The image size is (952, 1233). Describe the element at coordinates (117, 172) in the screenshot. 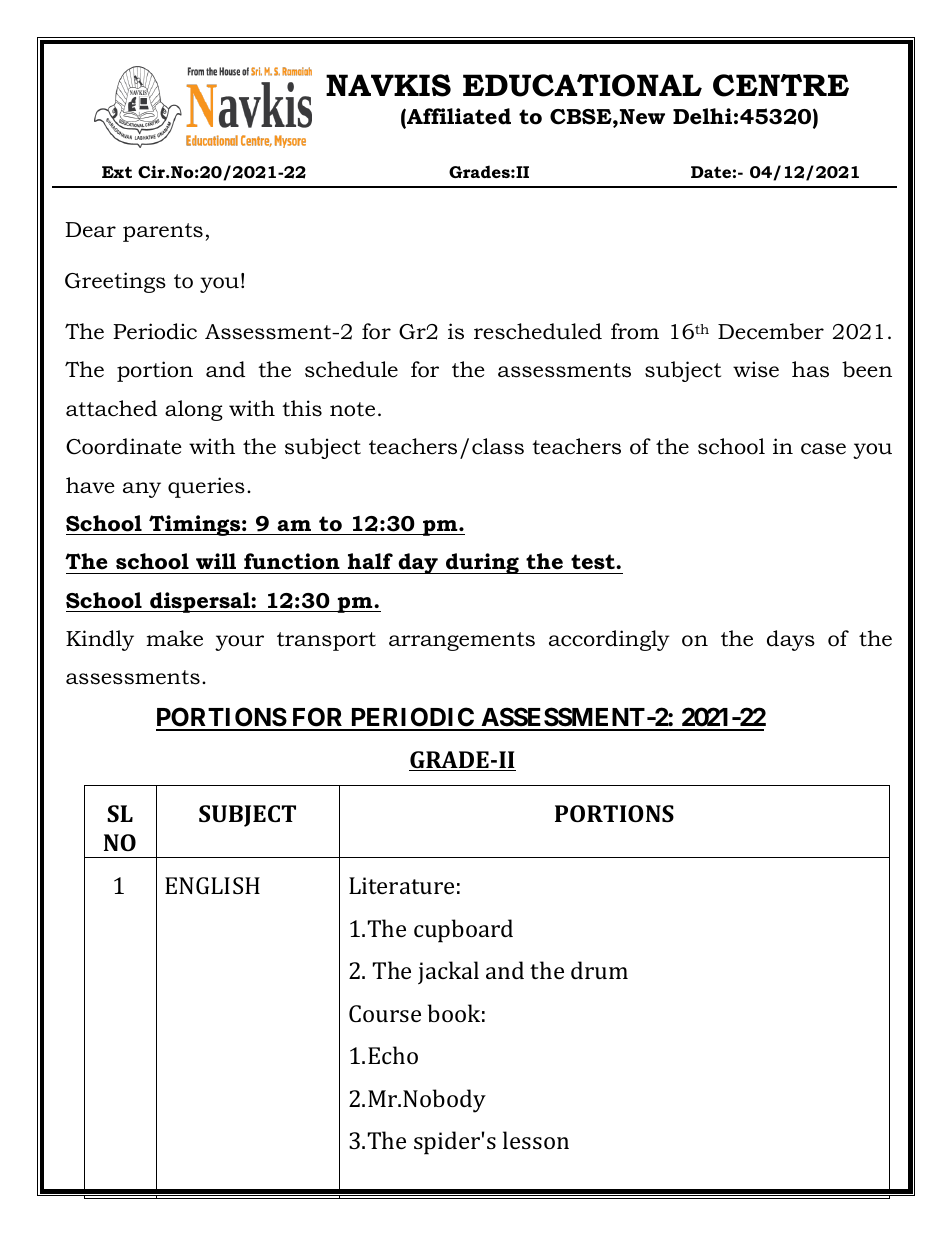

I see `Ext` at that location.
